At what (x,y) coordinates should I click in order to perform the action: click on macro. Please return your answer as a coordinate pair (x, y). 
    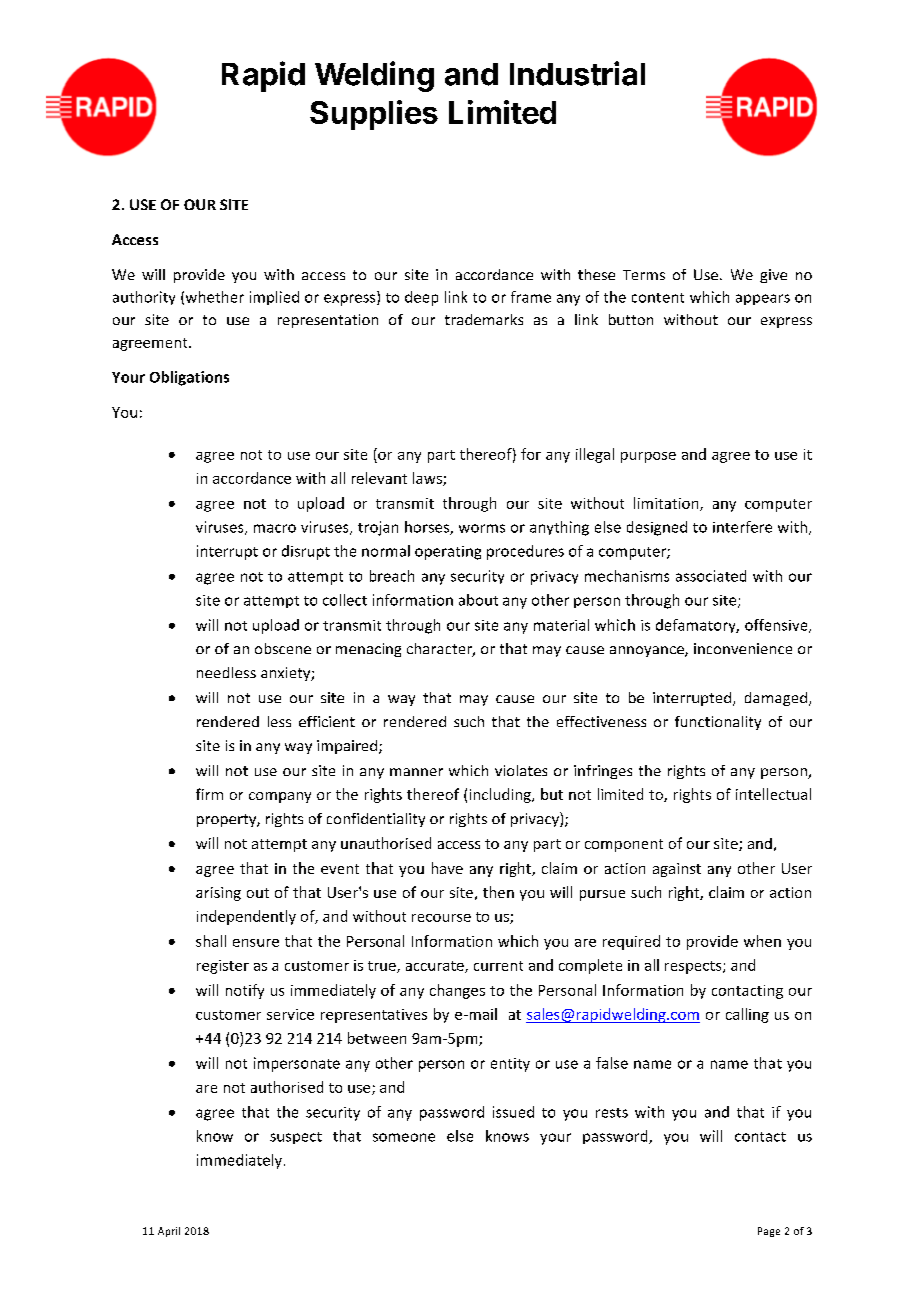
    Looking at the image, I should click on (275, 528).
